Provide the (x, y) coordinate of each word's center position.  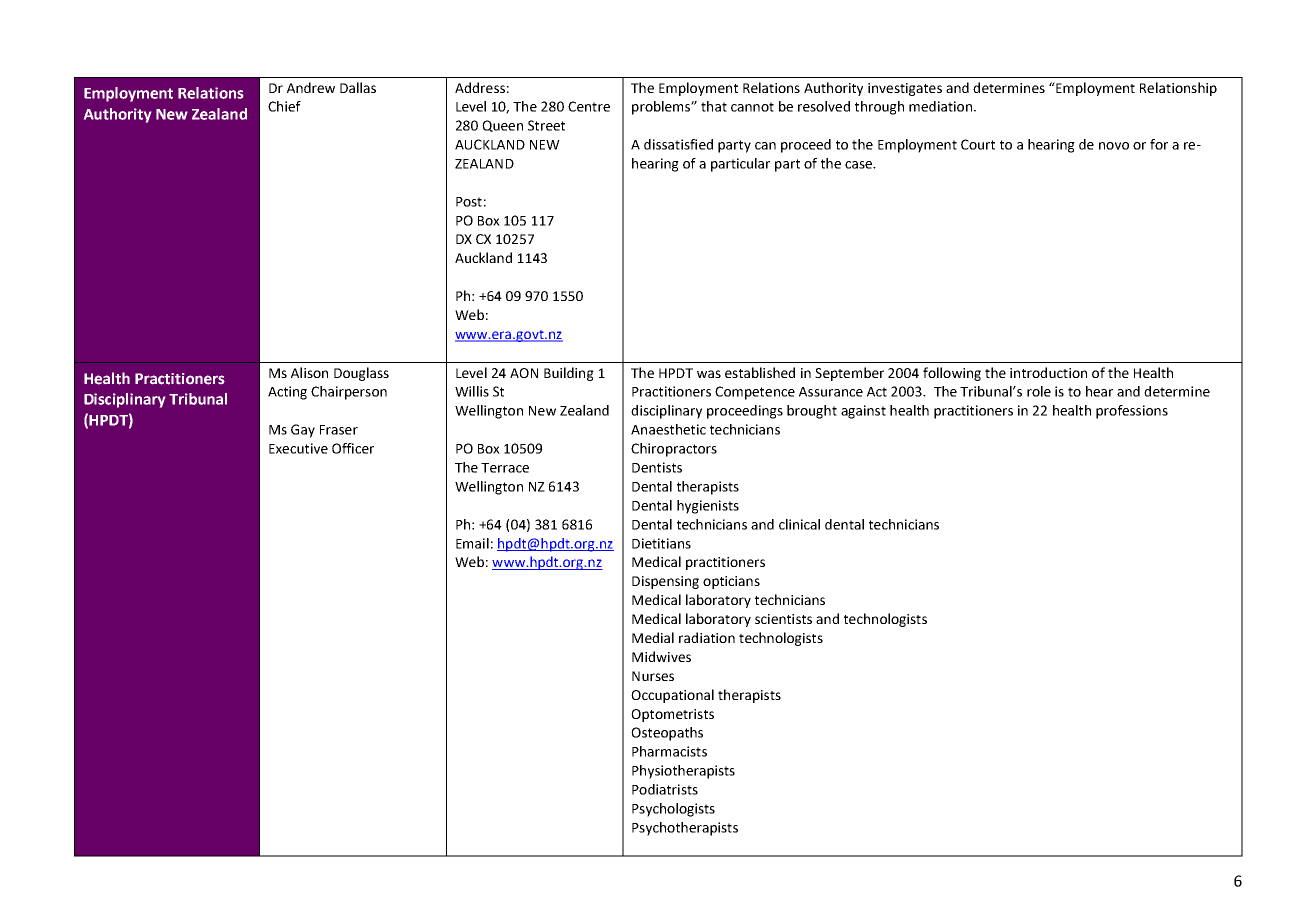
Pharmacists (669, 751)
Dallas (358, 87)
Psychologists (673, 810)
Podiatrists (665, 789)
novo (1114, 146)
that (714, 106)
